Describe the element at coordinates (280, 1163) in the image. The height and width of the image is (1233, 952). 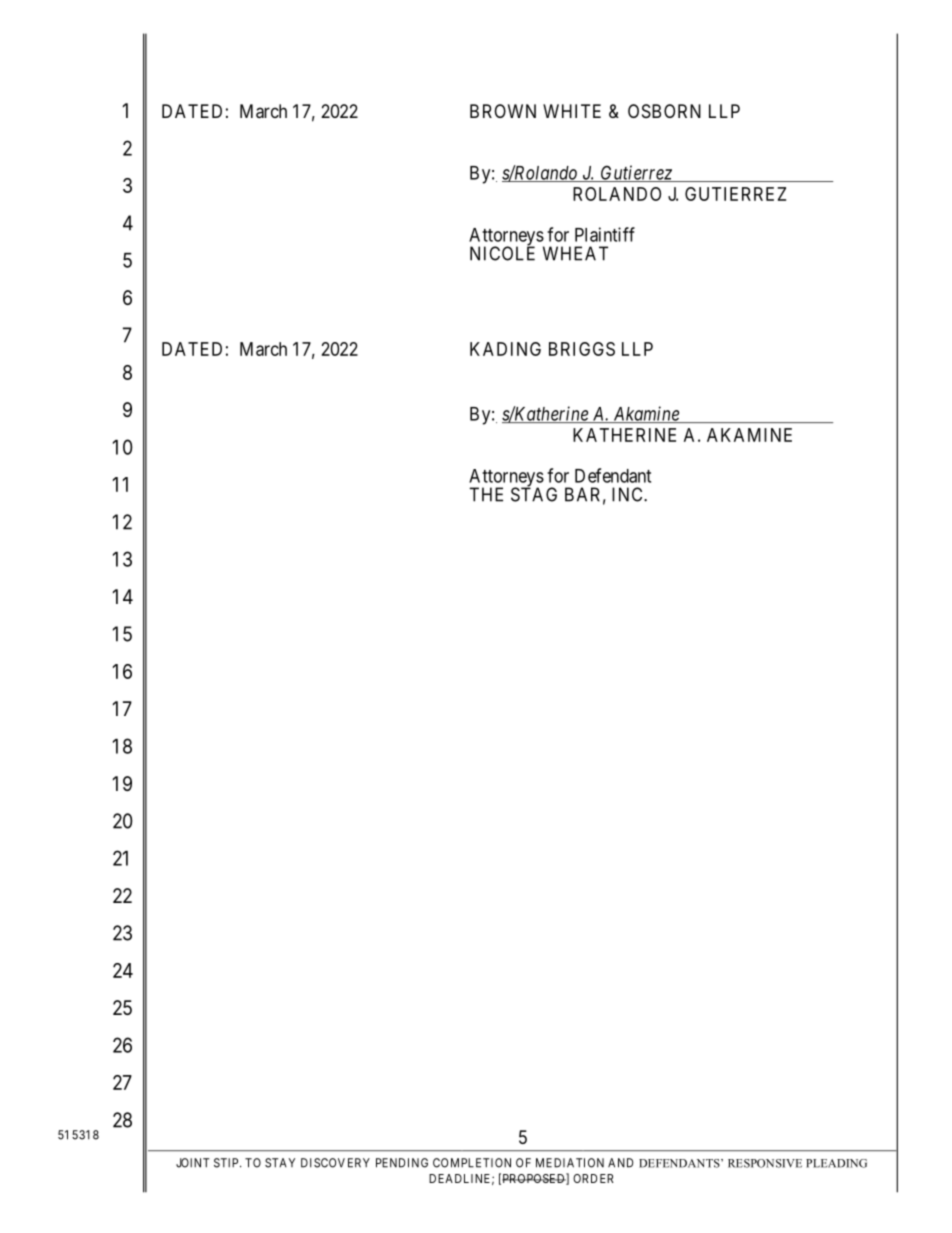
I see `STAY` at that location.
